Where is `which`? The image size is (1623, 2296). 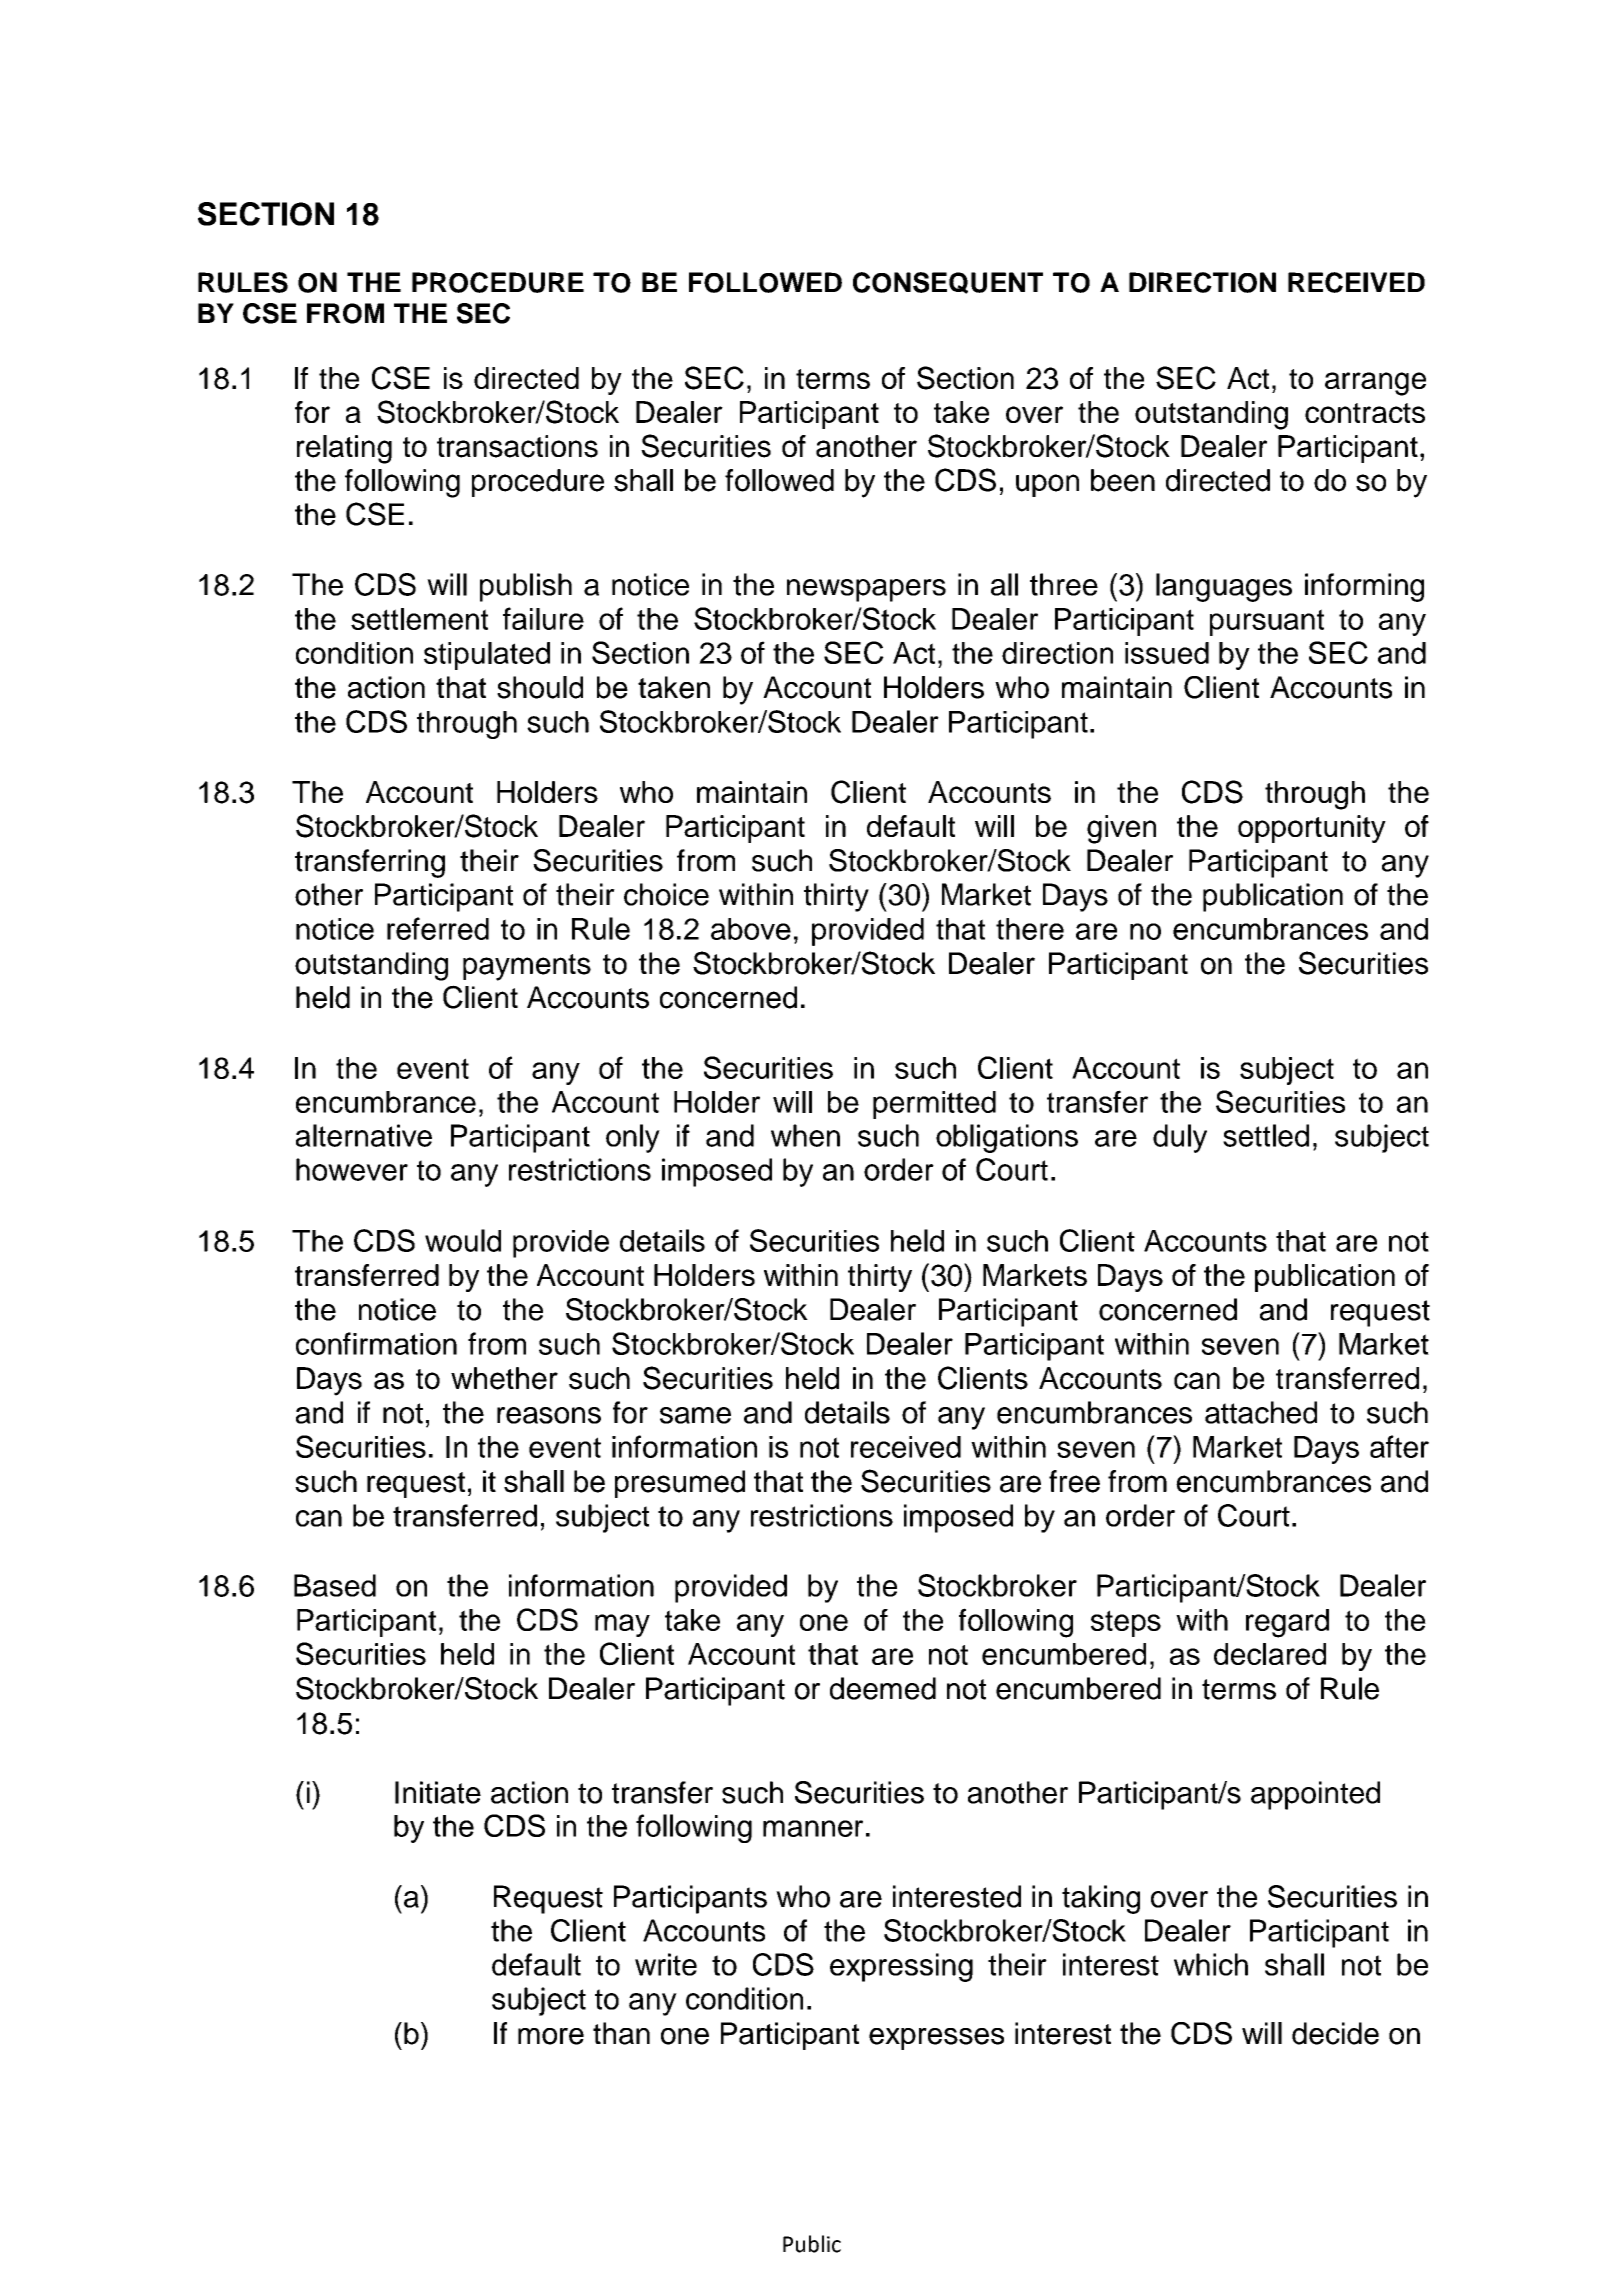
which is located at coordinates (1211, 1964).
